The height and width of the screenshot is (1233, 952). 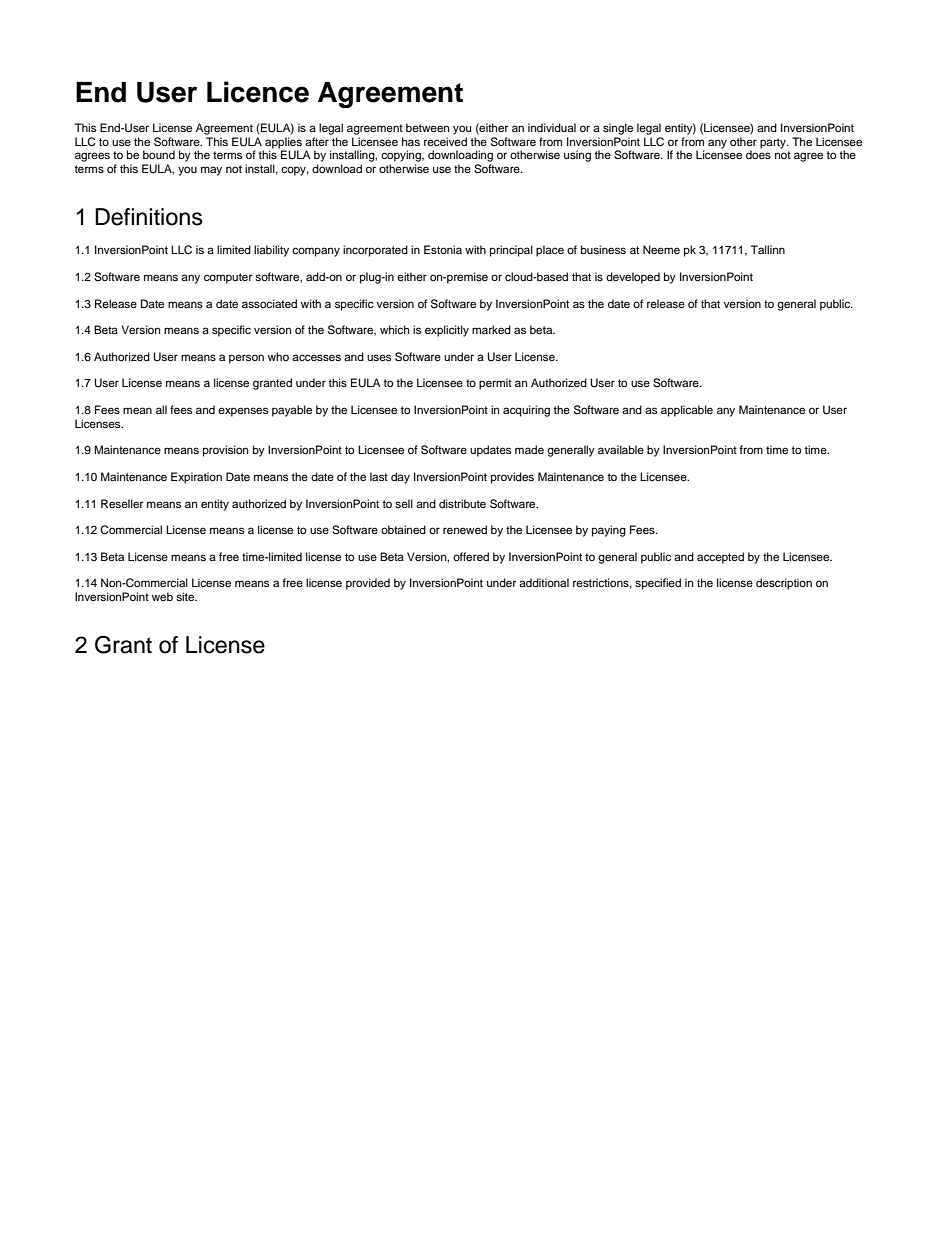 I want to click on site, so click(x=186, y=596).
